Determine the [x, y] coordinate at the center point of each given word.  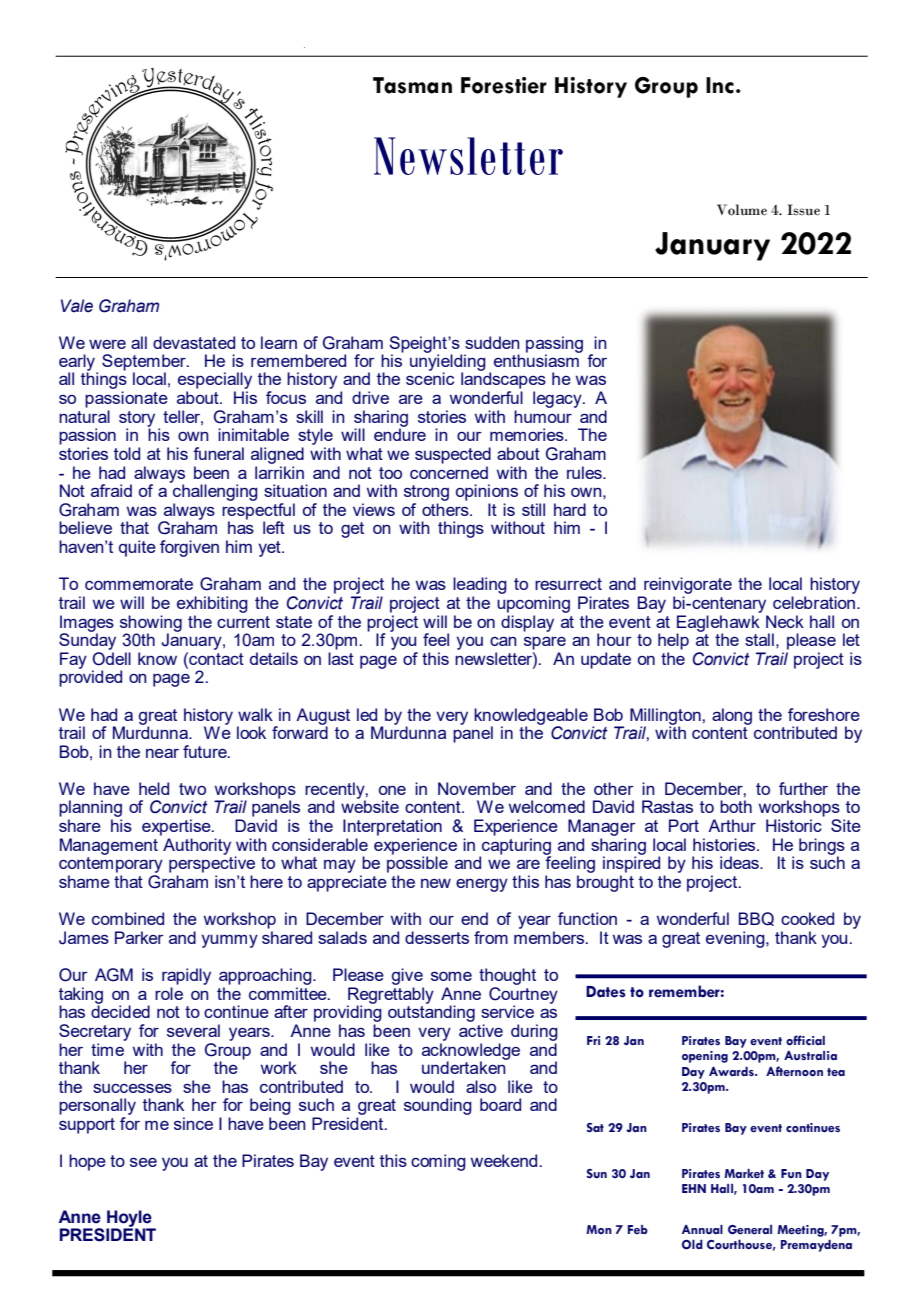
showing [151, 624]
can [503, 641]
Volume [742, 210]
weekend [504, 1160]
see [143, 1162]
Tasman [412, 85]
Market [744, 1173]
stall [759, 639]
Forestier [504, 85]
